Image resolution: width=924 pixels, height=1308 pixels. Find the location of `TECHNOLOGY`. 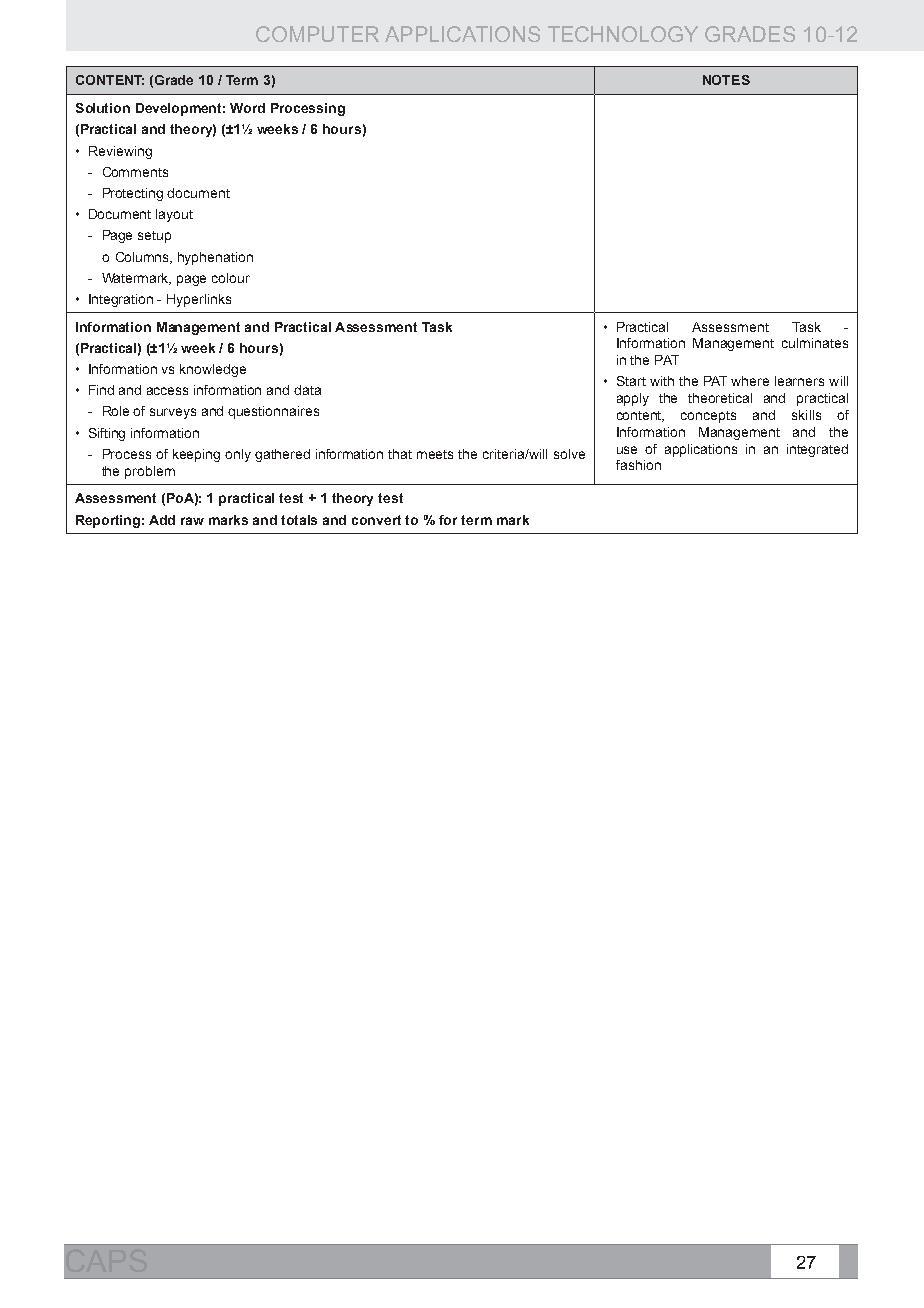

TECHNOLOGY is located at coordinates (623, 34).
